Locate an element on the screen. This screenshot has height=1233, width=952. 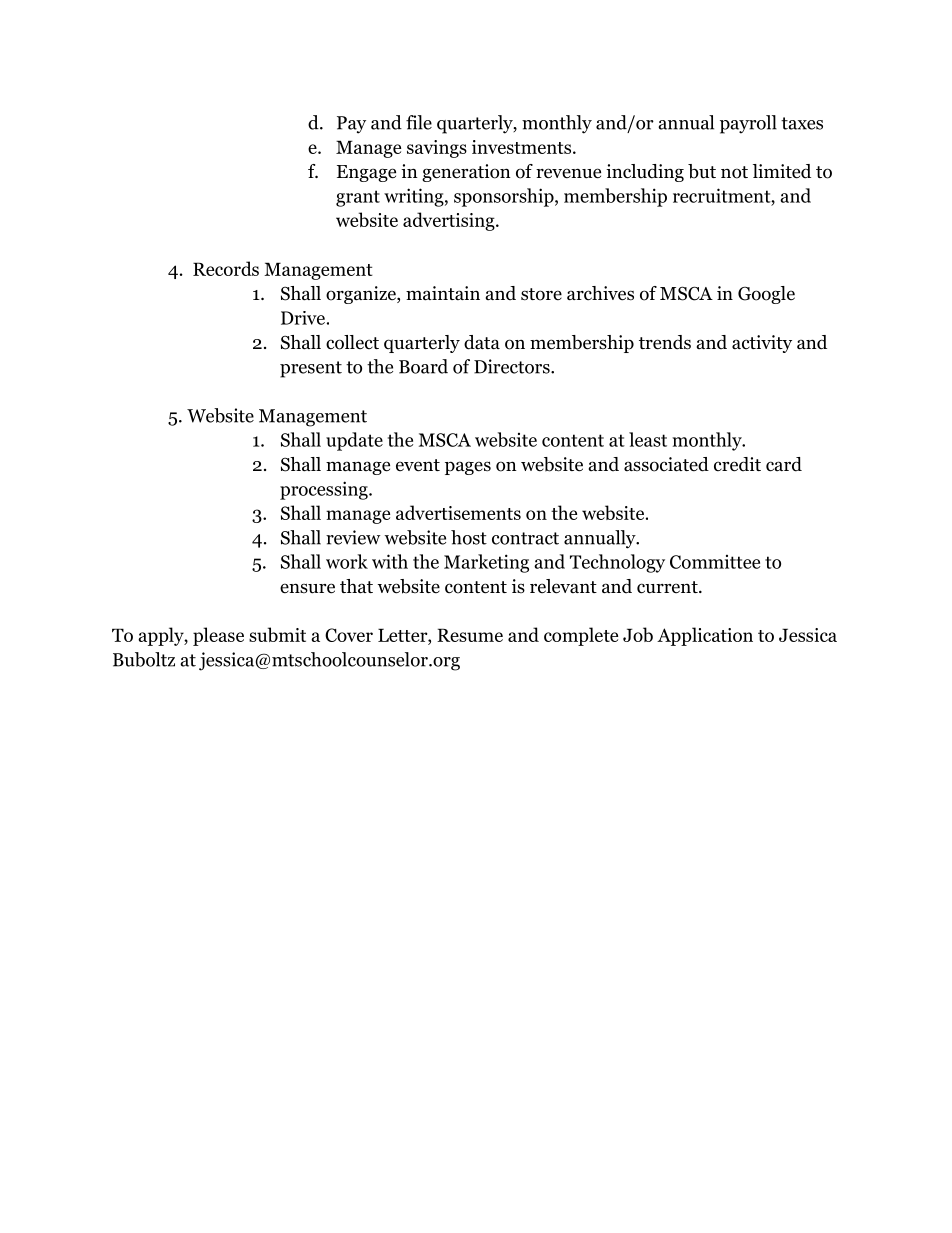
submit is located at coordinates (277, 634).
